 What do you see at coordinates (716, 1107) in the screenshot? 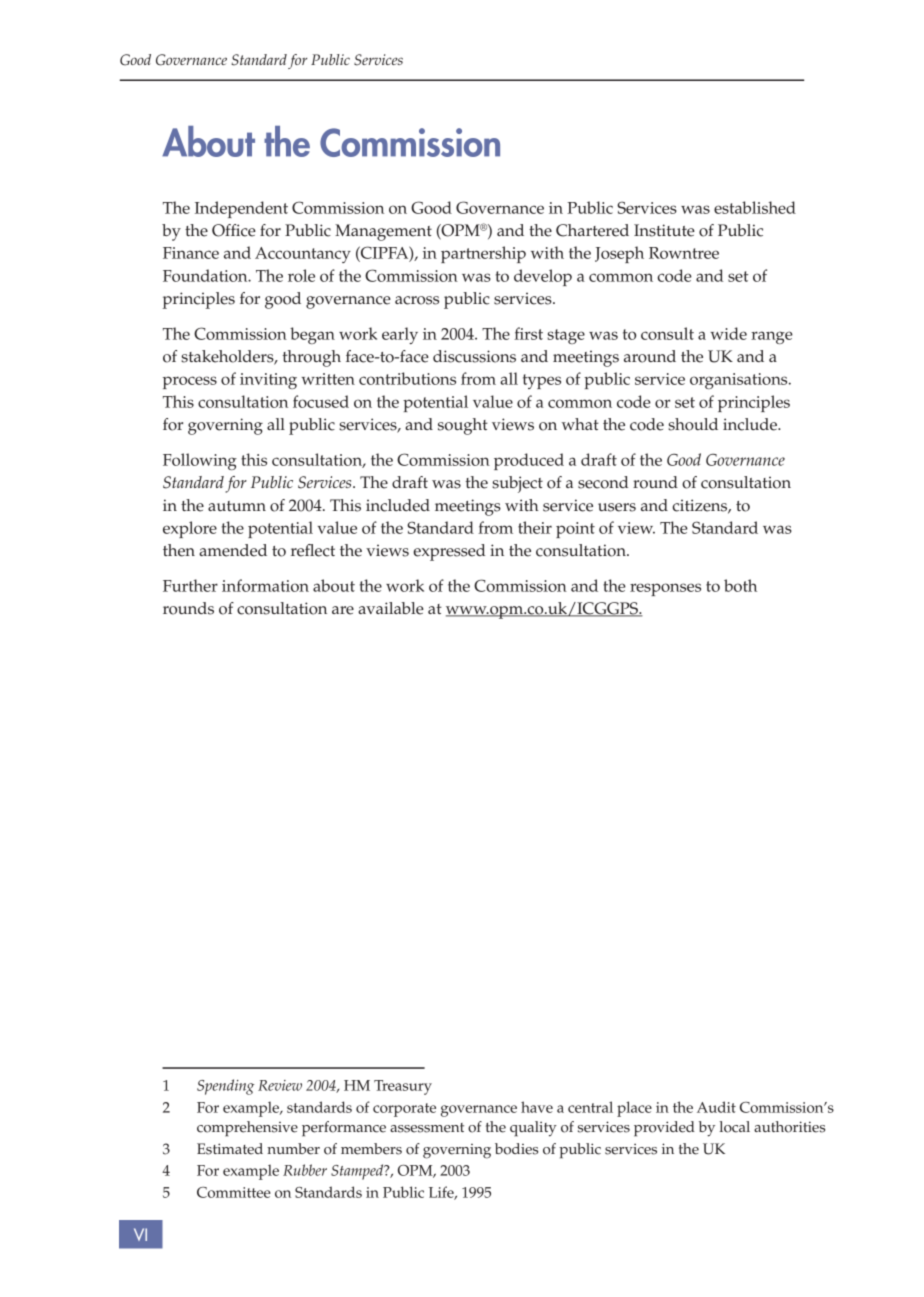
I see `Audit` at bounding box center [716, 1107].
